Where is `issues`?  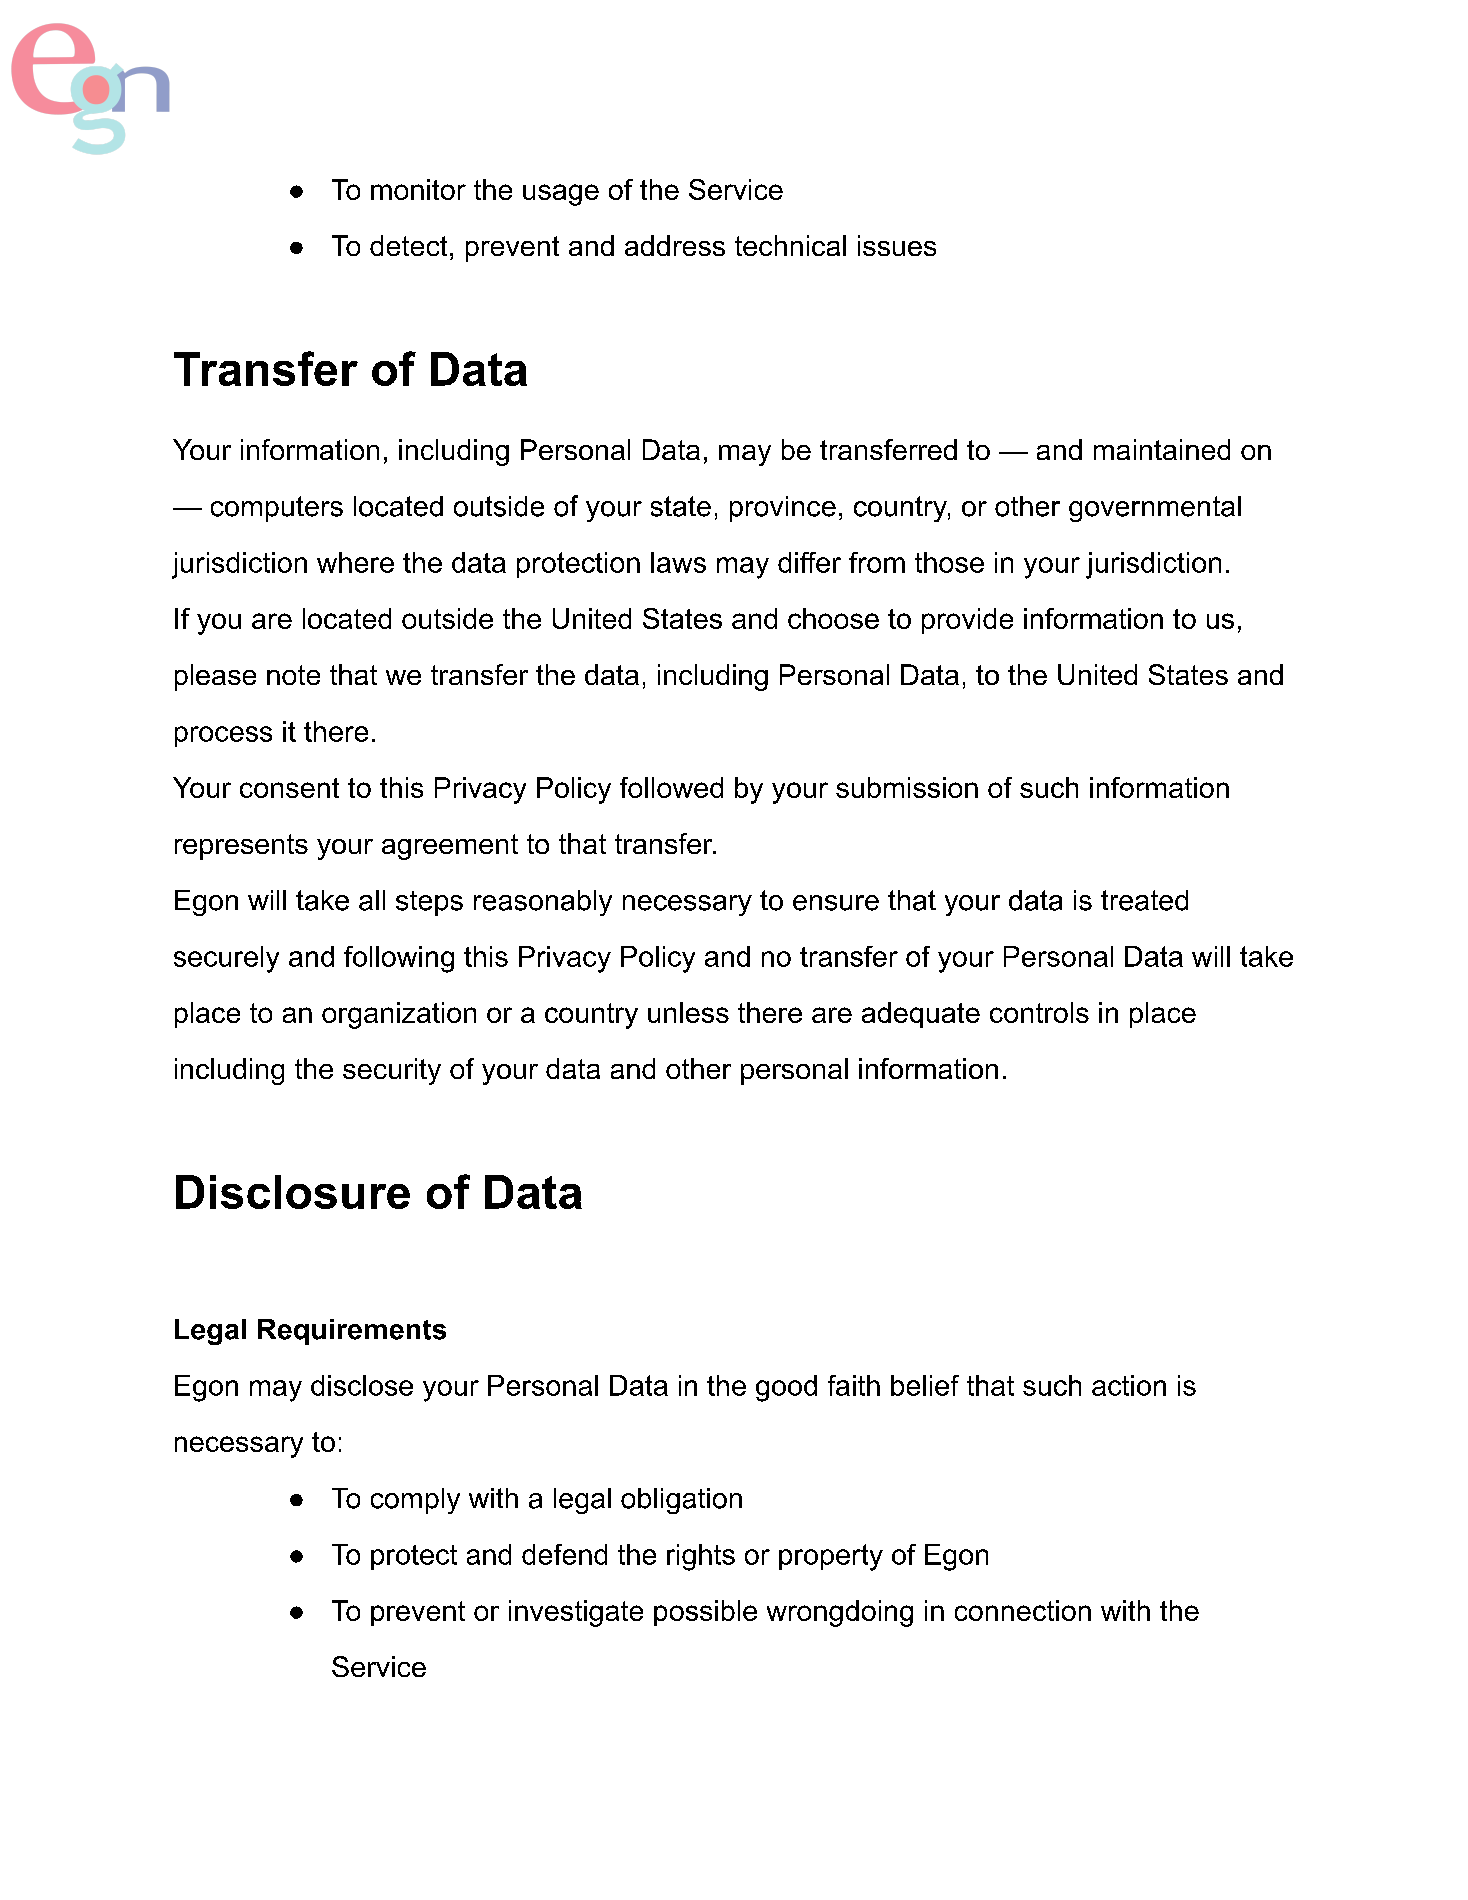 issues is located at coordinates (897, 245).
